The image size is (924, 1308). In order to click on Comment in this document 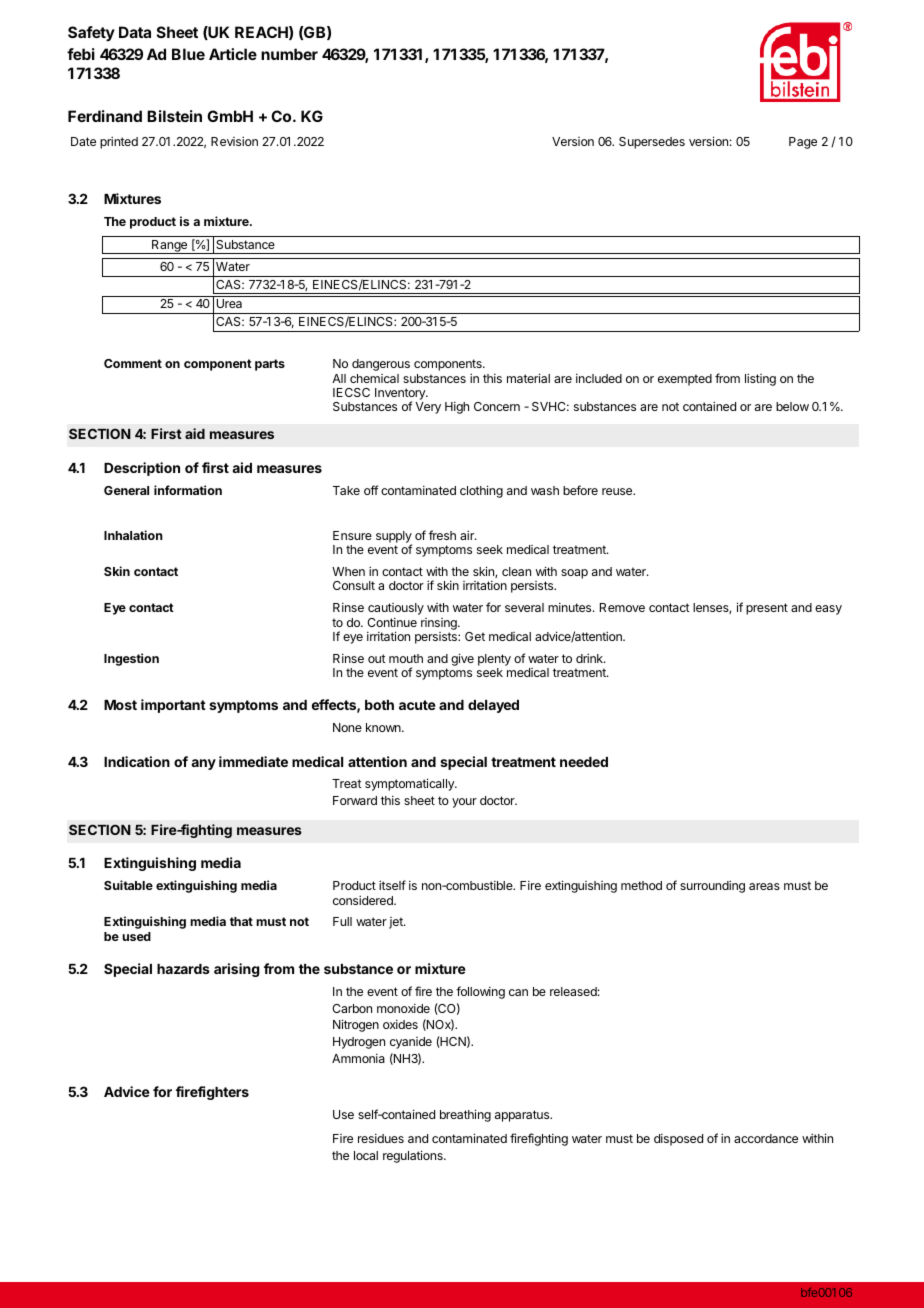, I will do `click(133, 363)`.
